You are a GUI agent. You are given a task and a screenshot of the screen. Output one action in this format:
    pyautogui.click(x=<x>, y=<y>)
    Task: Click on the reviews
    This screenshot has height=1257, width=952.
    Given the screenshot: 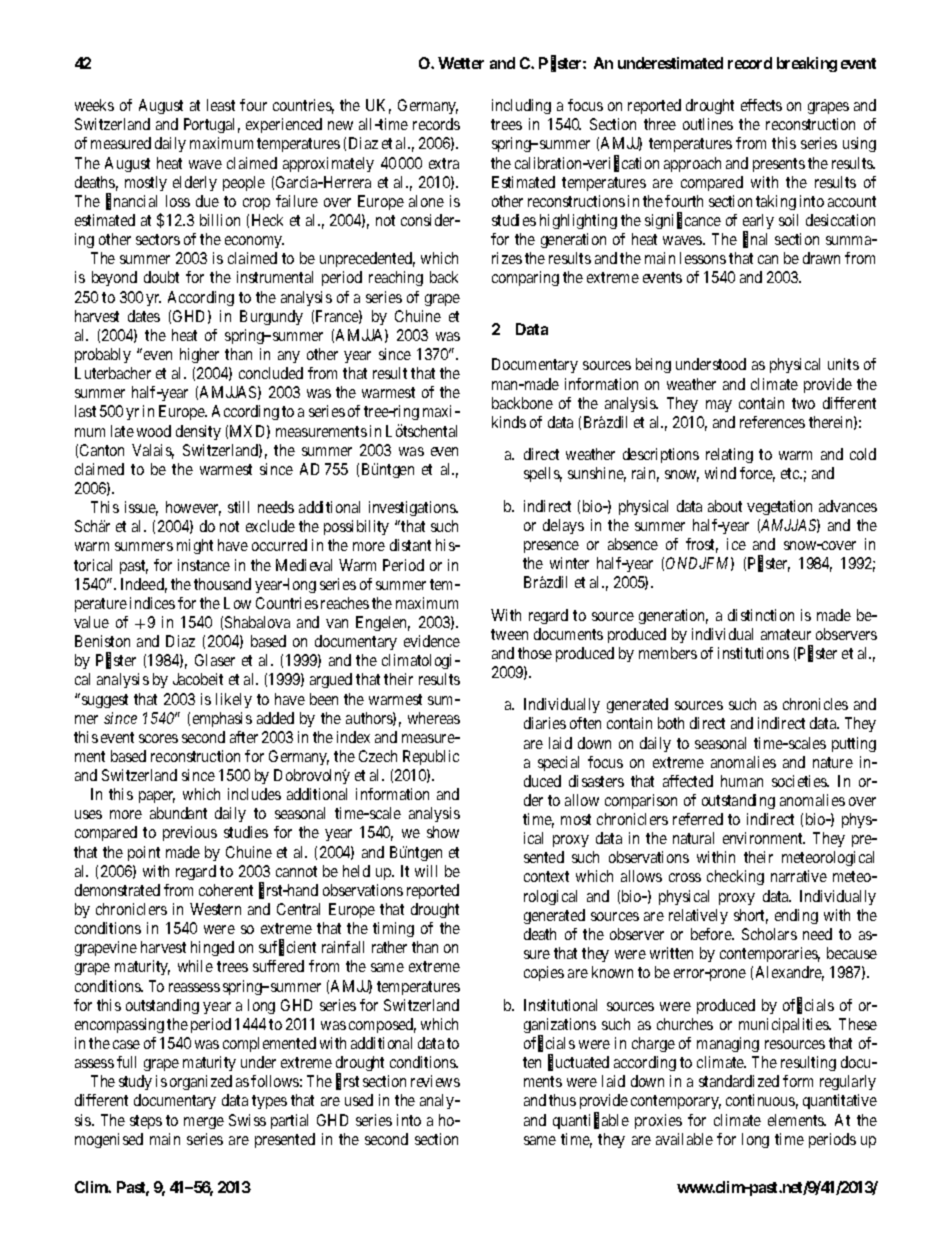 What is the action you would take?
    pyautogui.click(x=435, y=1081)
